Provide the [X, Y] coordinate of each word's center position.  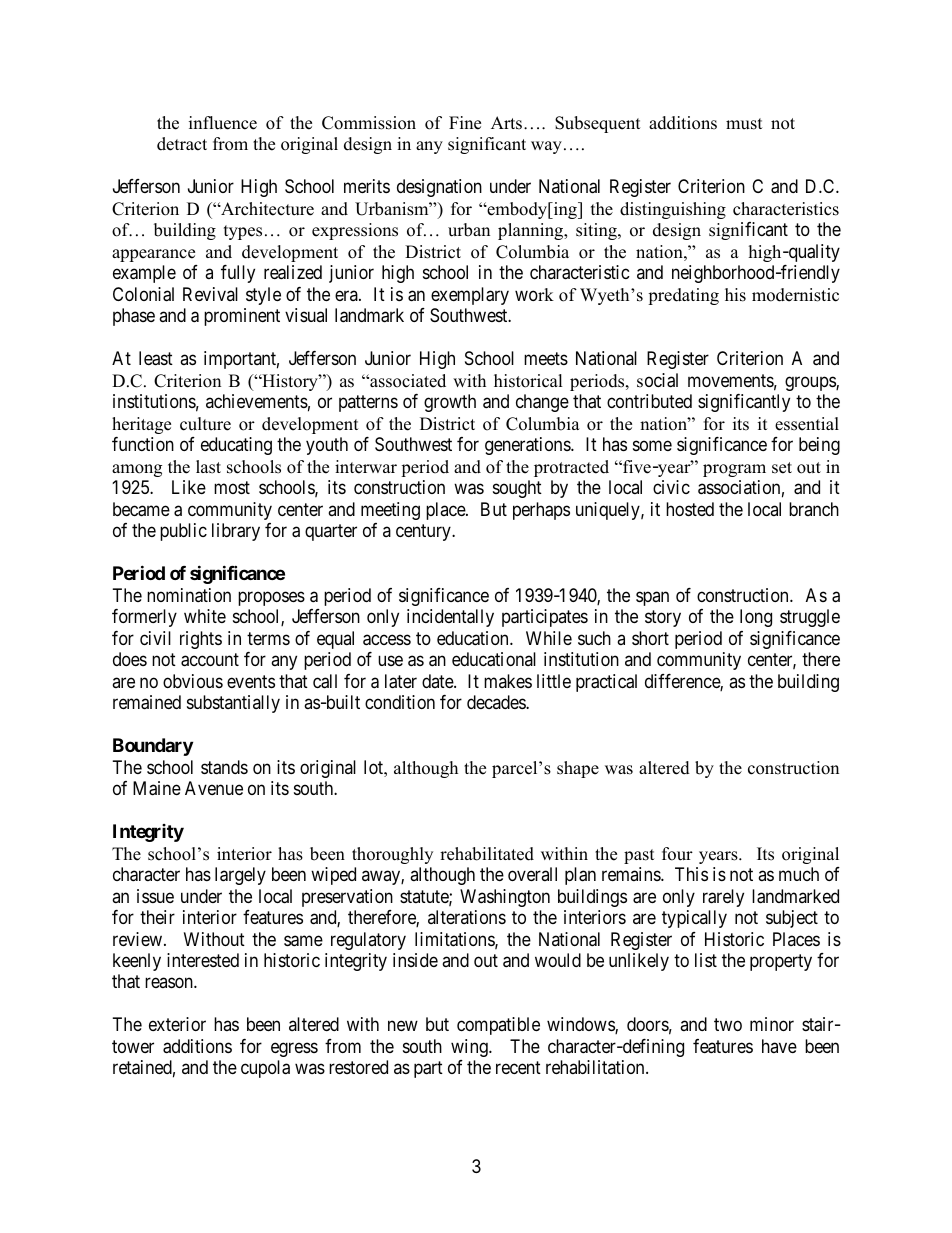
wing [470, 1048]
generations [528, 446]
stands [224, 767]
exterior [177, 1024]
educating [236, 446]
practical [606, 683]
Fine [465, 123]
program [734, 470]
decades [497, 702]
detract [182, 144]
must [744, 124]
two [728, 1025]
